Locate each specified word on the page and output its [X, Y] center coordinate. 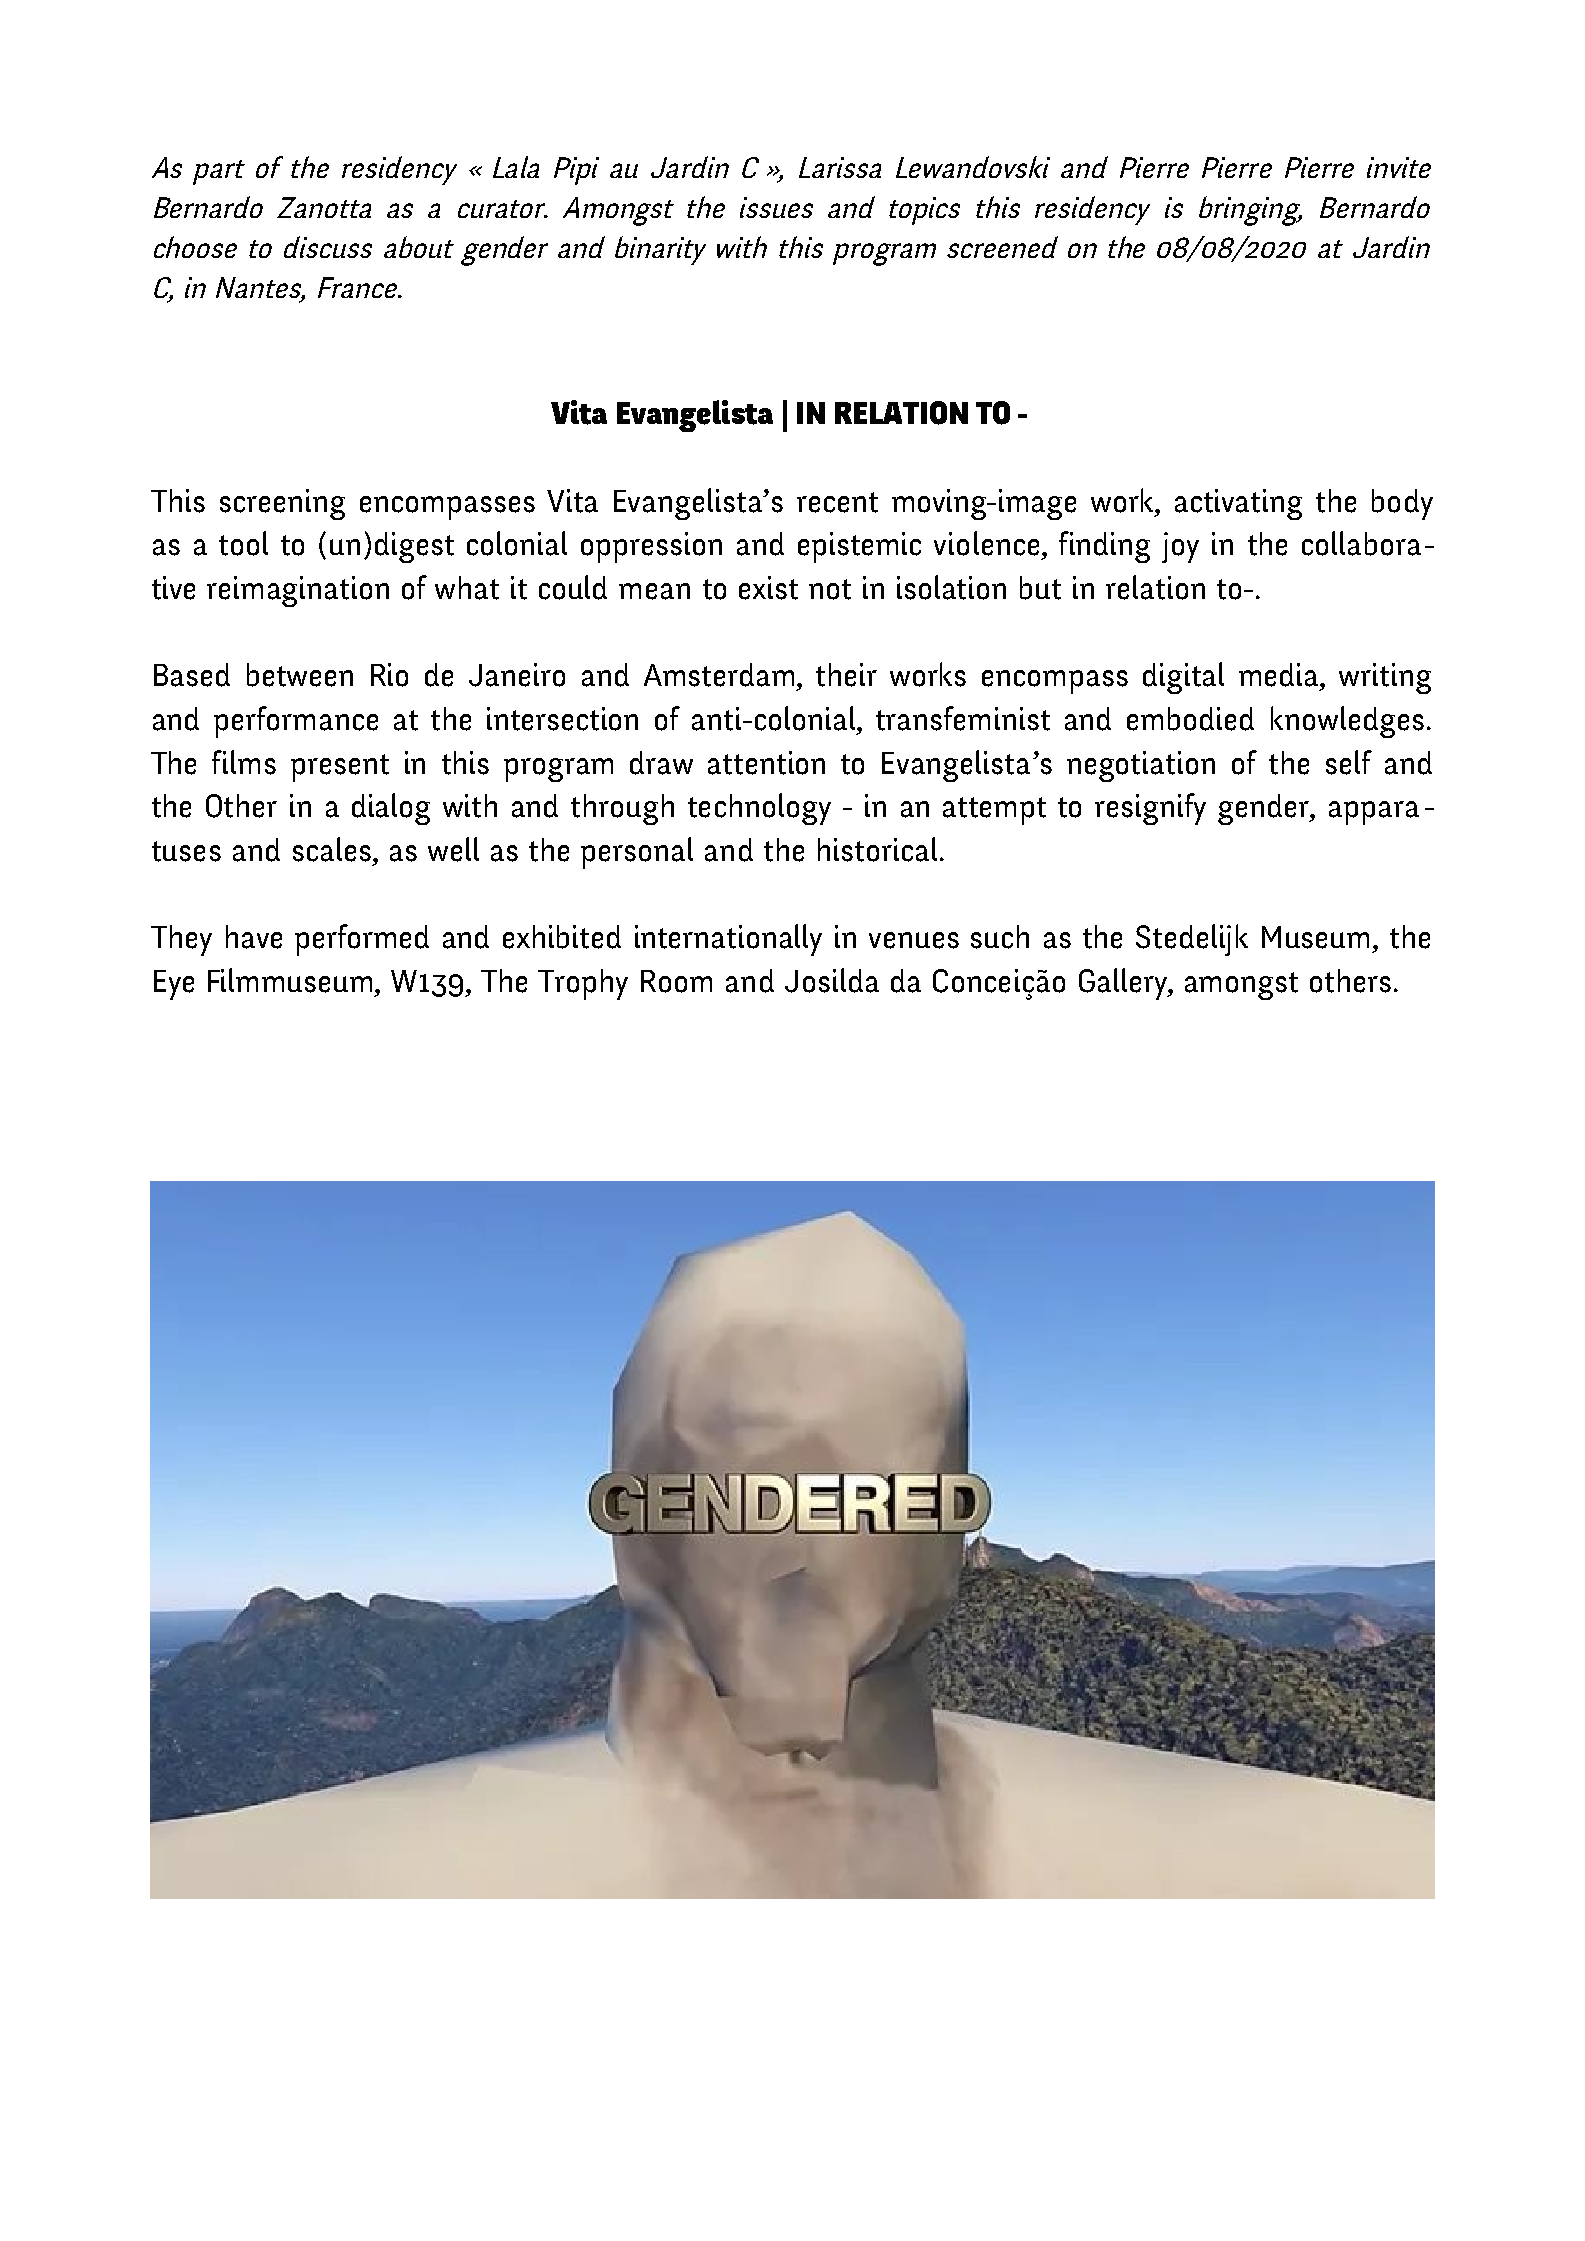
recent [837, 502]
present [340, 768]
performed [362, 940]
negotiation [1141, 766]
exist [768, 588]
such [1000, 937]
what [467, 588]
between [300, 675]
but [1040, 588]
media [1280, 675]
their [846, 675]
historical [877, 849]
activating [1238, 504]
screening [282, 504]
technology [759, 809]
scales [332, 849]
